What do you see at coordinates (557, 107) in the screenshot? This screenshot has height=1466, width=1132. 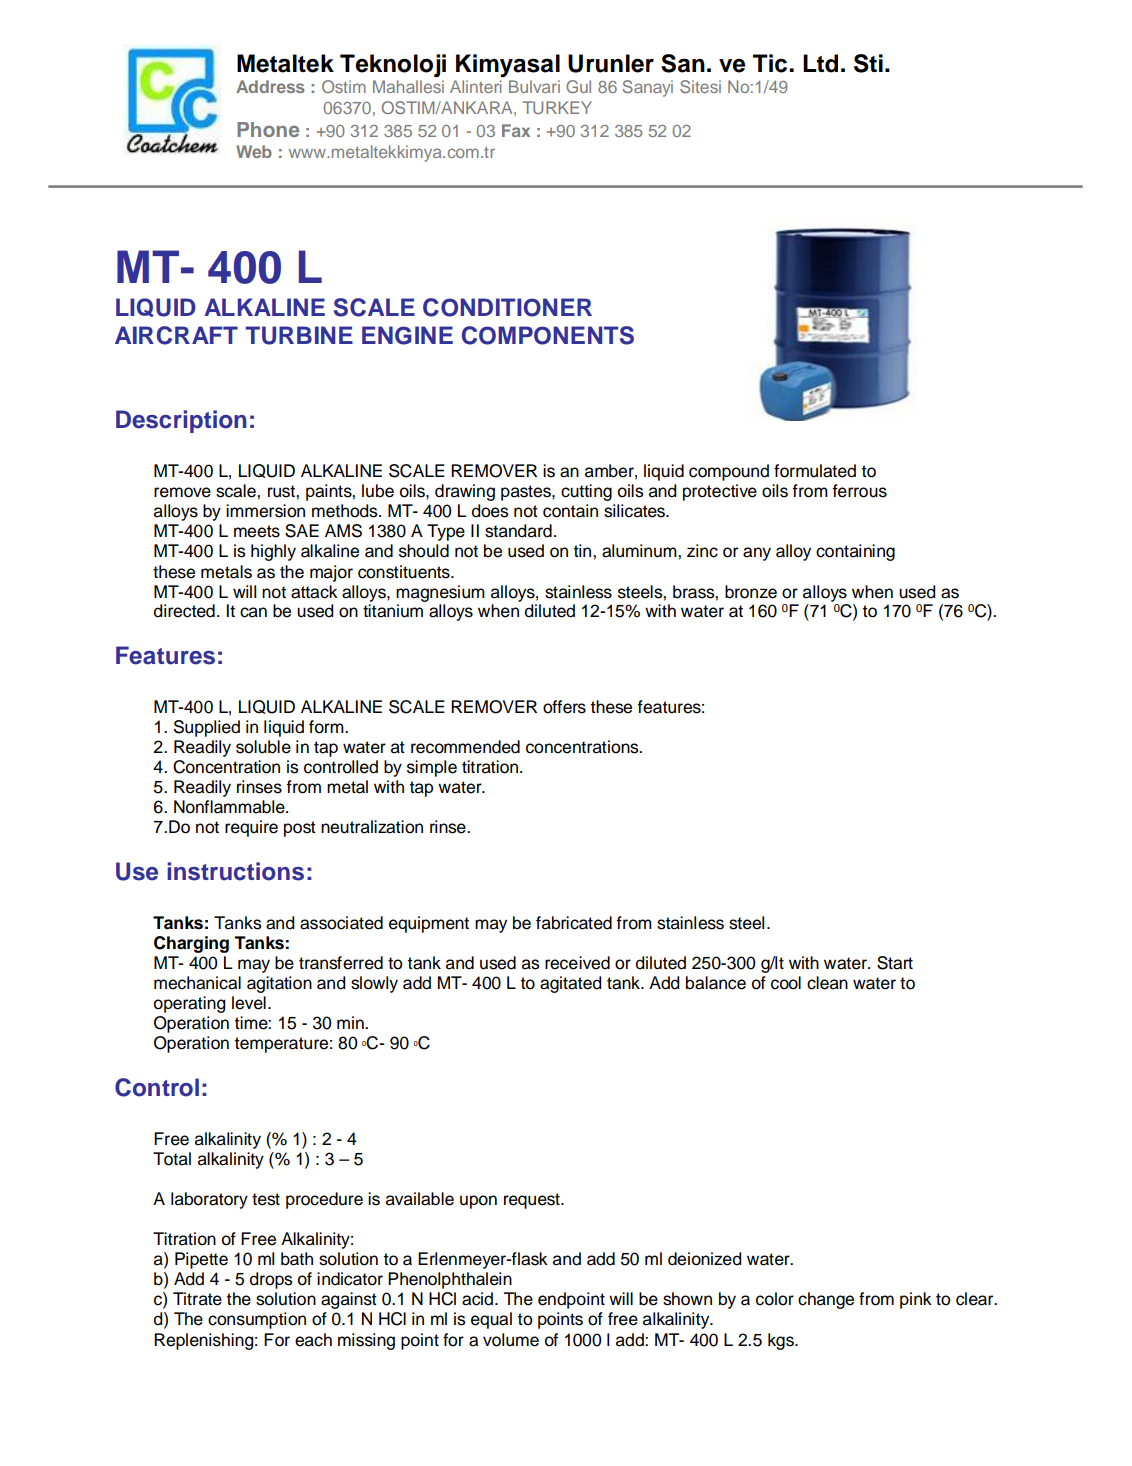 I see `TURKEY` at bounding box center [557, 107].
